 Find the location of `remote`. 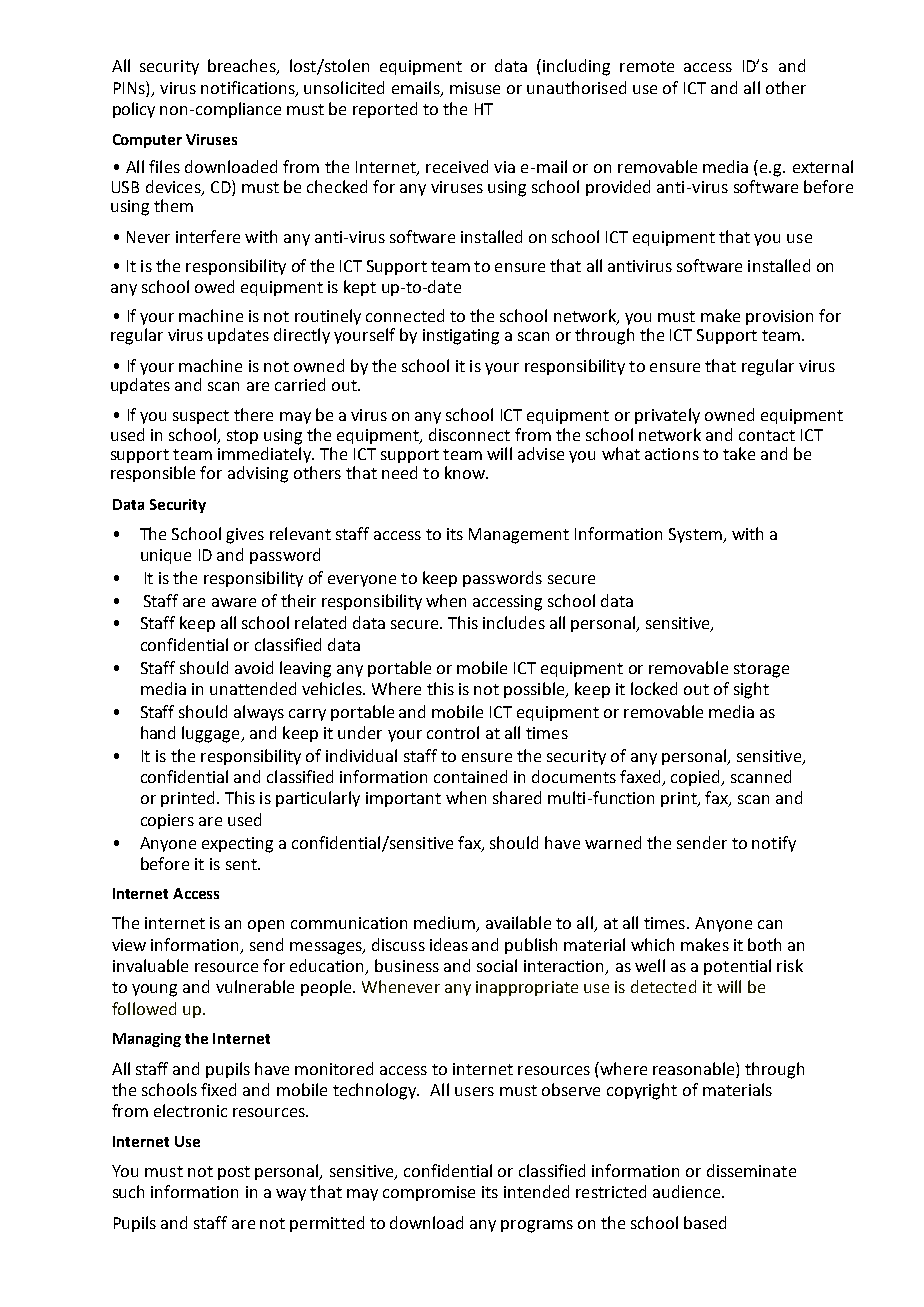

remote is located at coordinates (647, 66).
